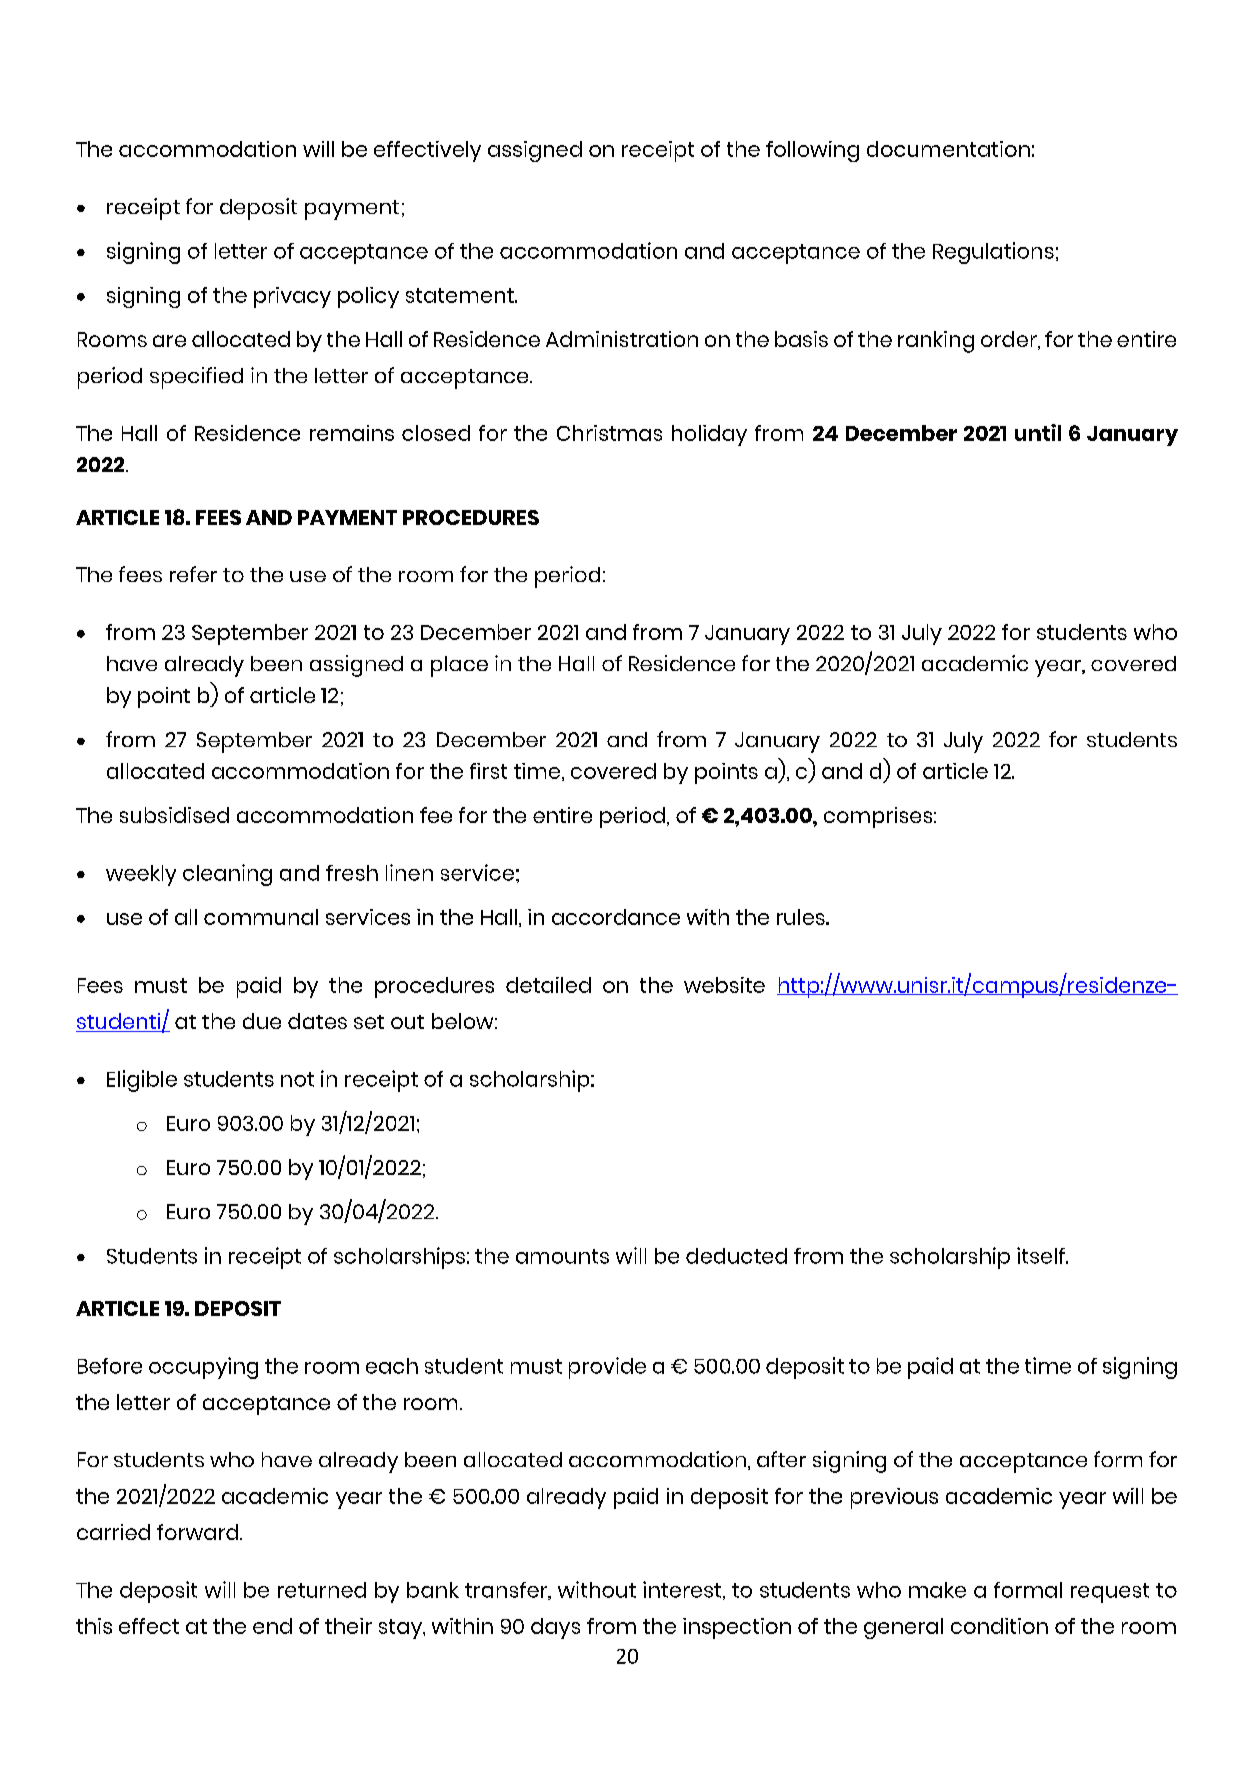 This document has width=1254, height=1774. Describe the element at coordinates (555, 1628) in the document. I see `days` at that location.
